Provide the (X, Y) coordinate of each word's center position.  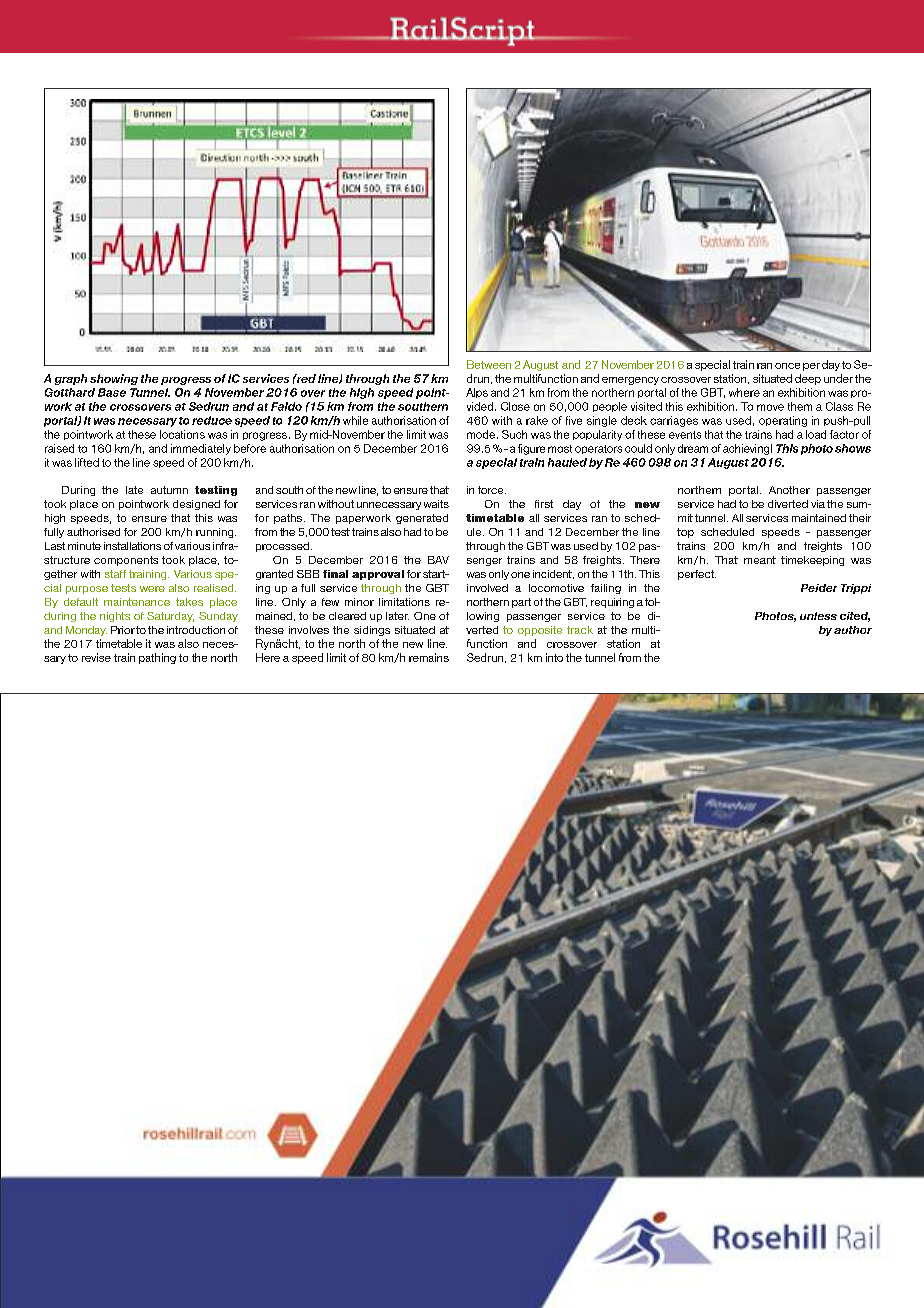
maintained (819, 518)
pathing (157, 658)
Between (489, 364)
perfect (697, 575)
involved (487, 588)
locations (182, 434)
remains (429, 657)
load (816, 434)
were (152, 589)
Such (514, 434)
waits (436, 504)
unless (818, 616)
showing (114, 379)
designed (196, 505)
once (787, 366)
